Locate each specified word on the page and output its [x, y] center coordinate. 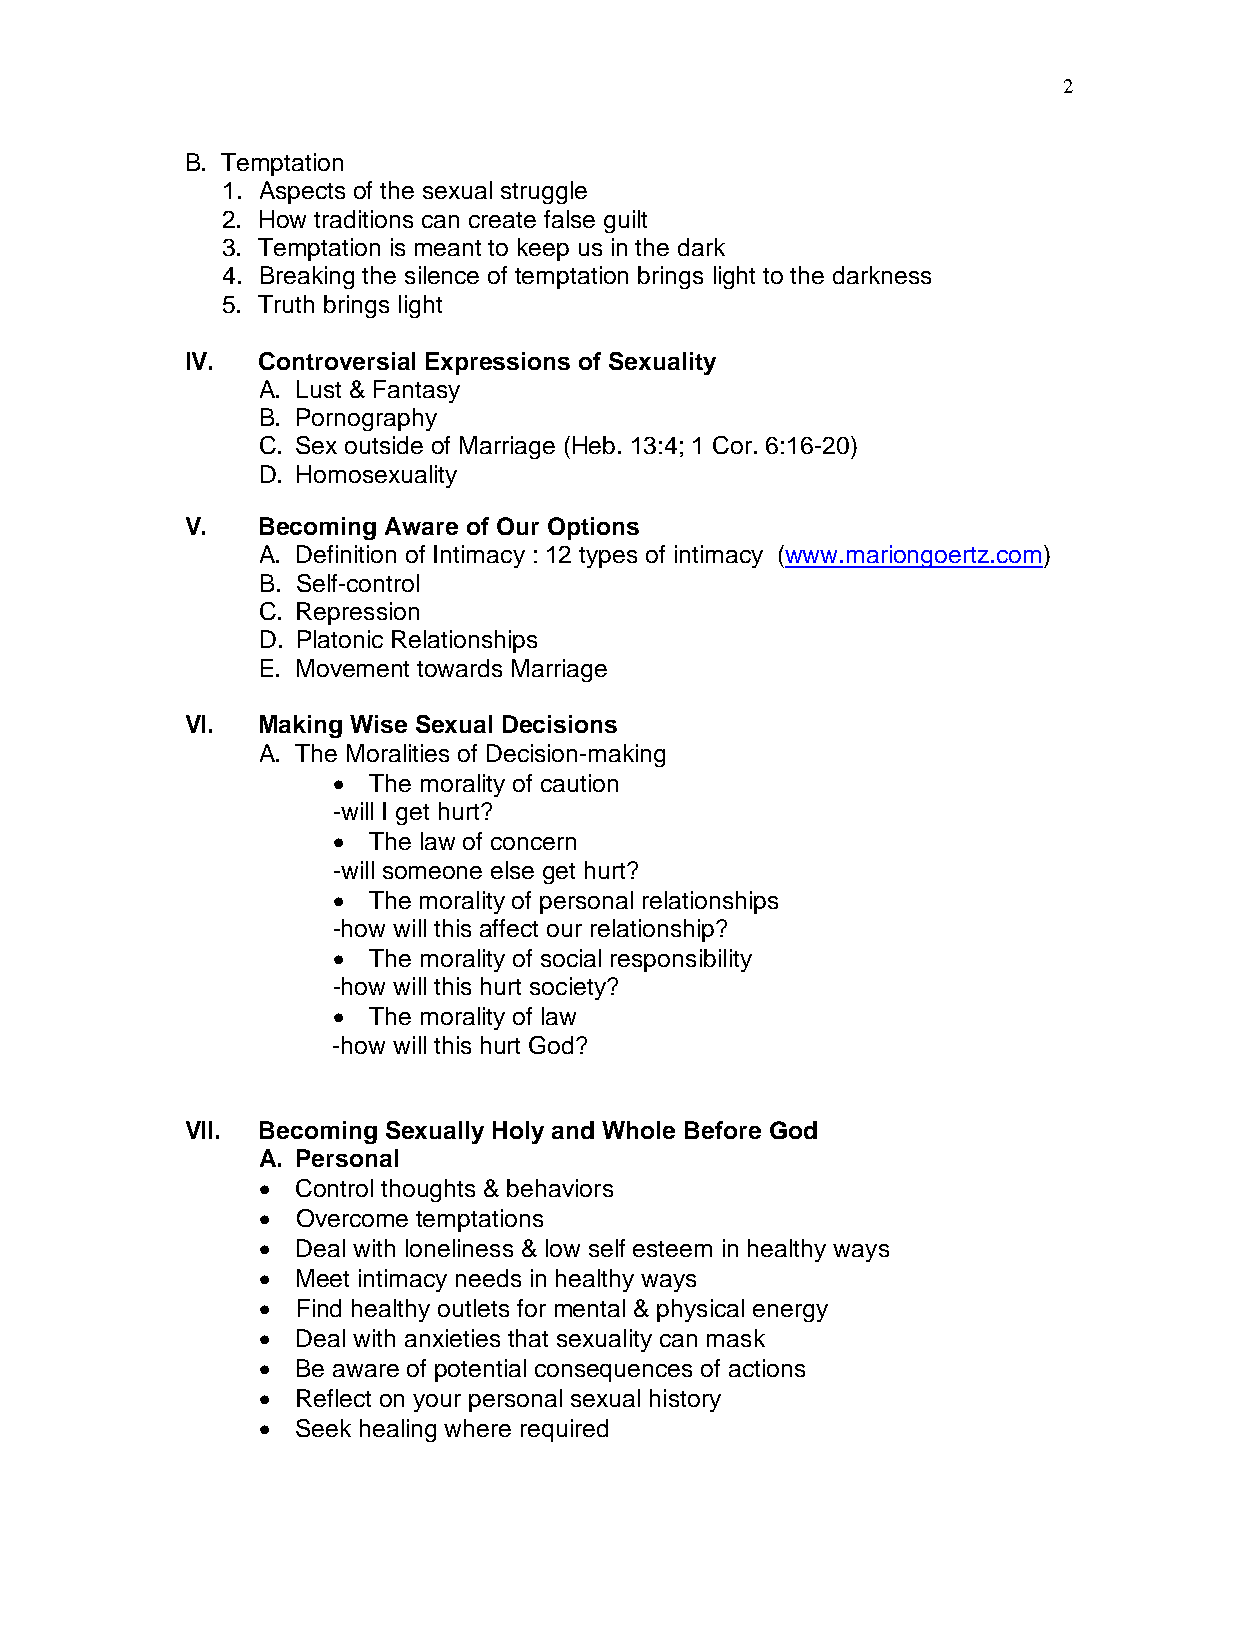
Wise [378, 724]
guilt [625, 221]
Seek [323, 1428]
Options [593, 528]
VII [199, 1130]
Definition [346, 554]
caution [579, 783]
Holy [518, 1132]
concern [533, 843]
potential [480, 1370]
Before [723, 1130]
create [502, 220]
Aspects [302, 192]
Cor [734, 445]
